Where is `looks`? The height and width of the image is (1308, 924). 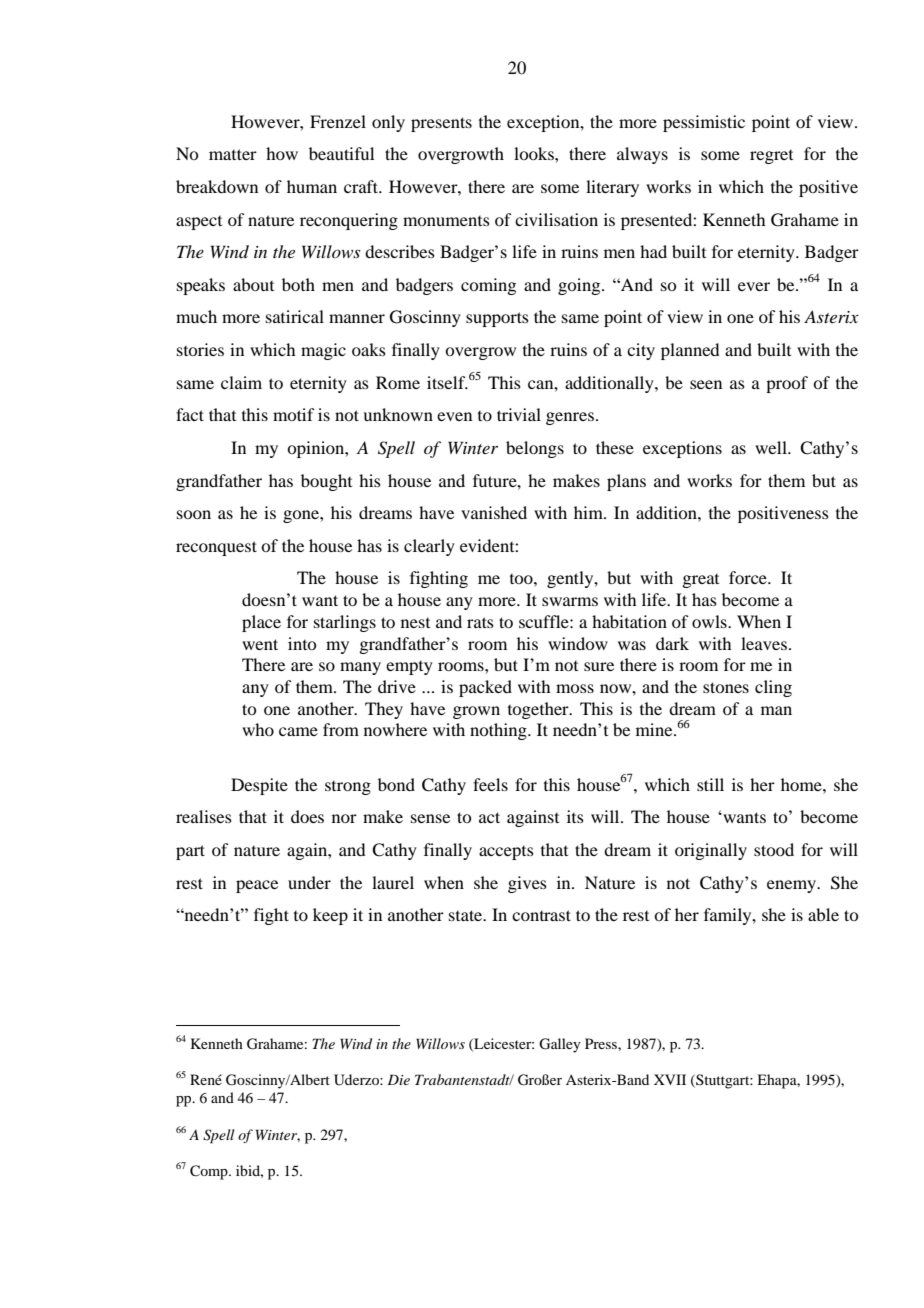 looks is located at coordinates (535, 153).
